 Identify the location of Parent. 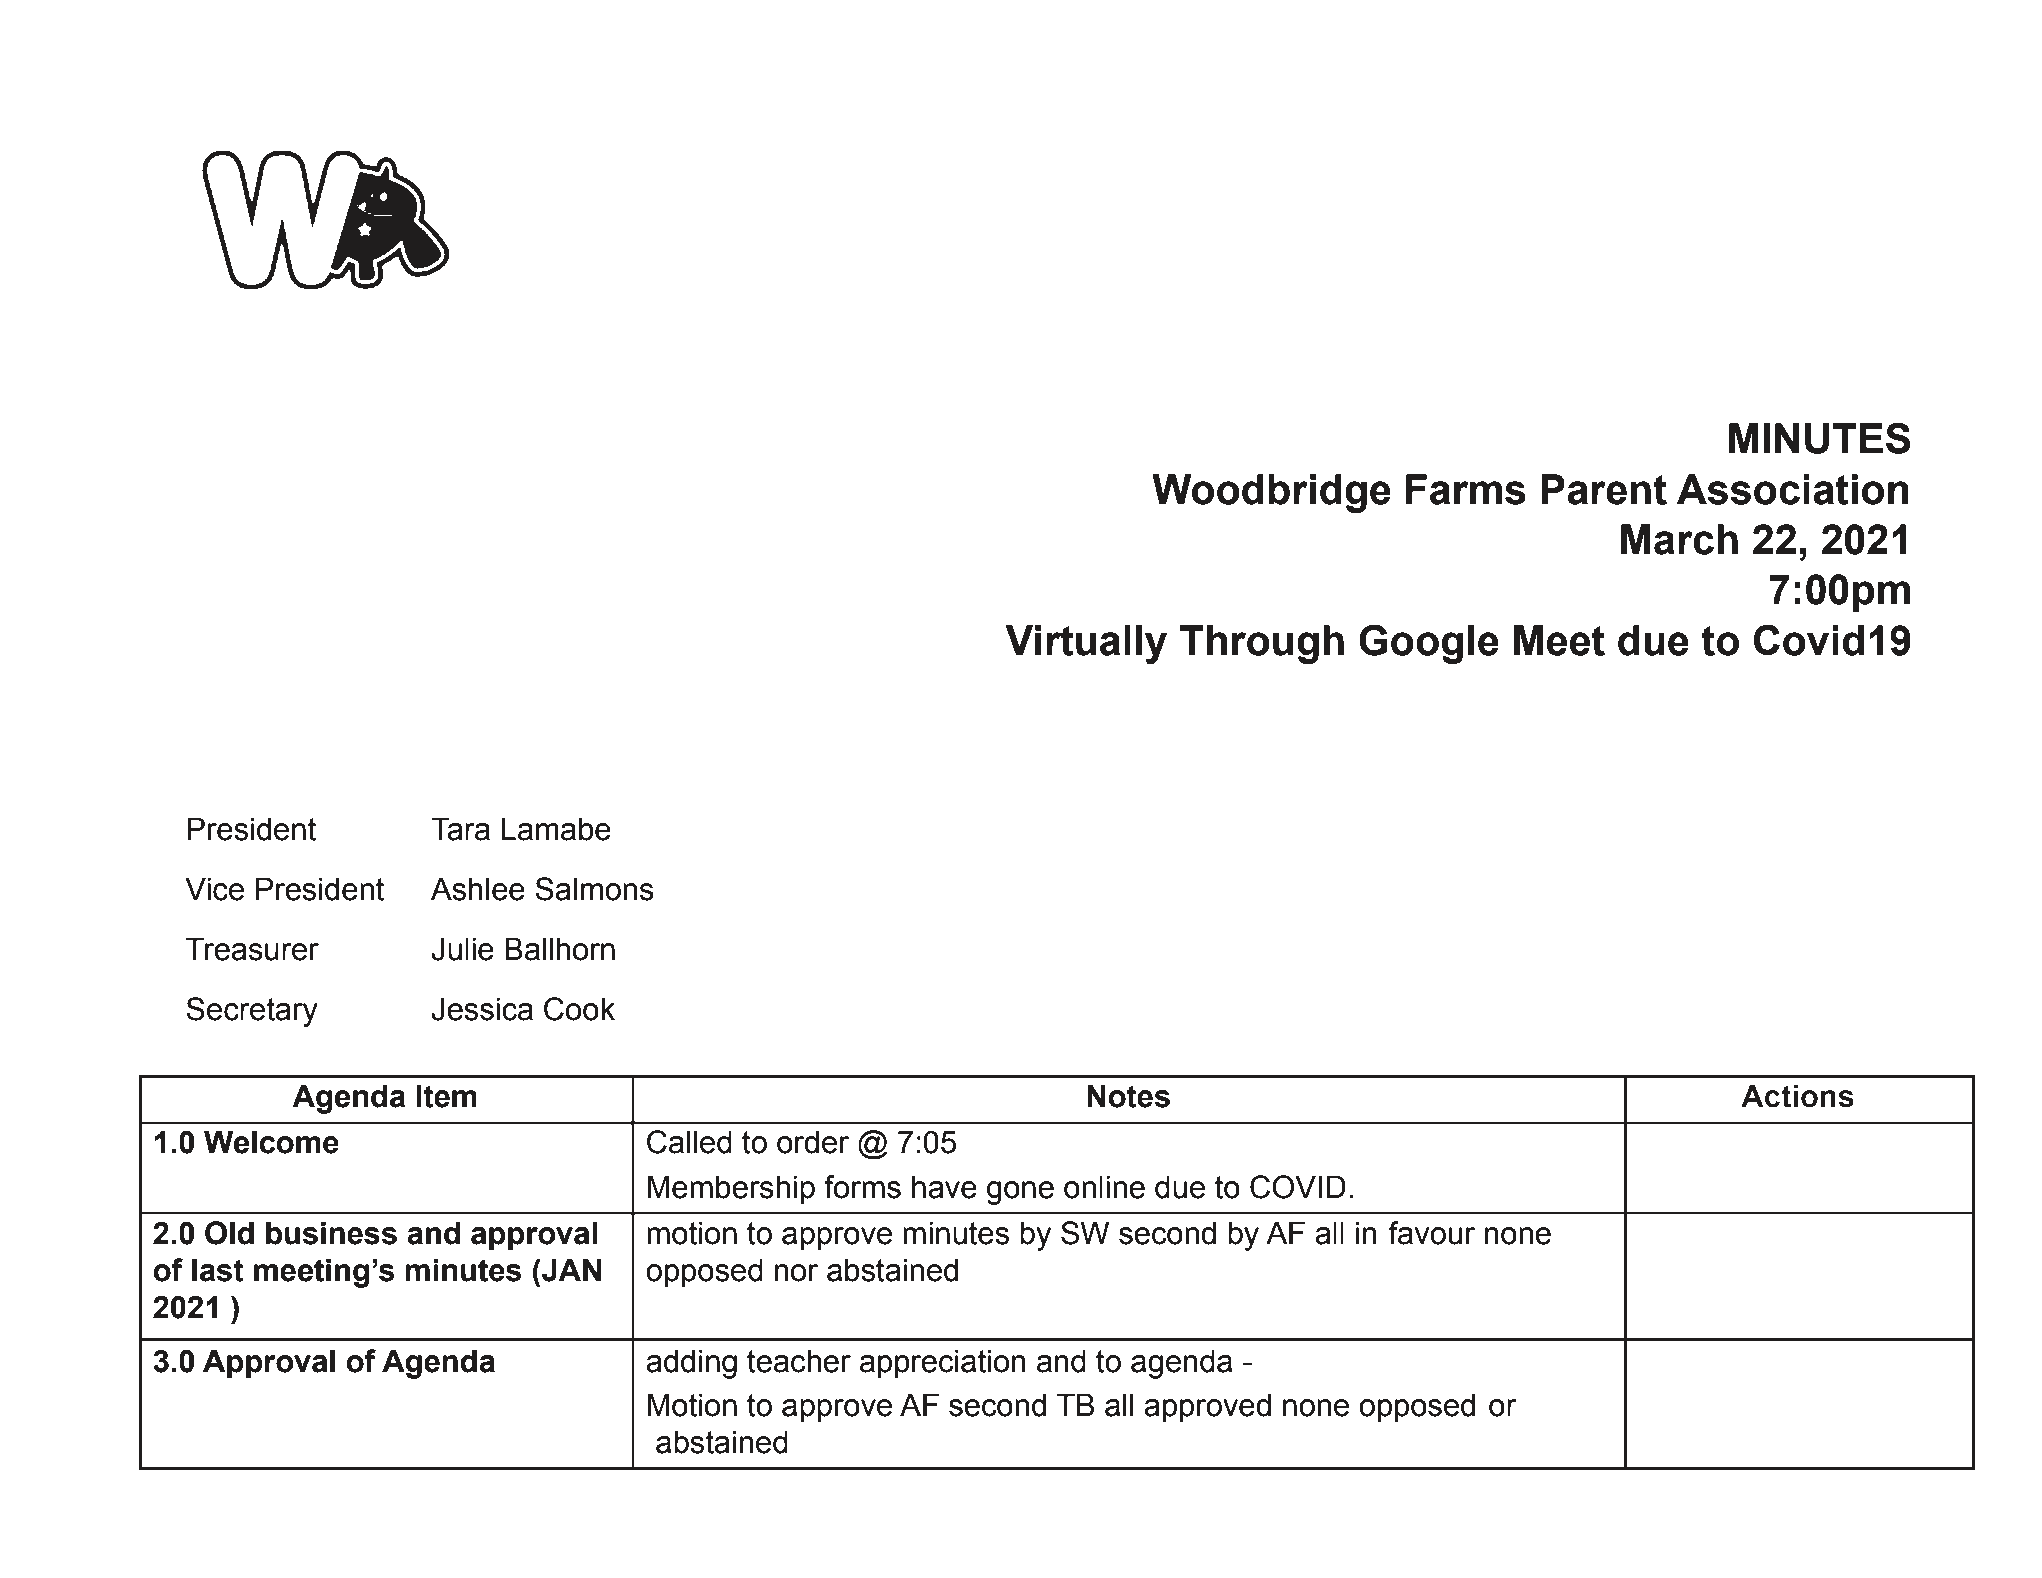
(1604, 489).
